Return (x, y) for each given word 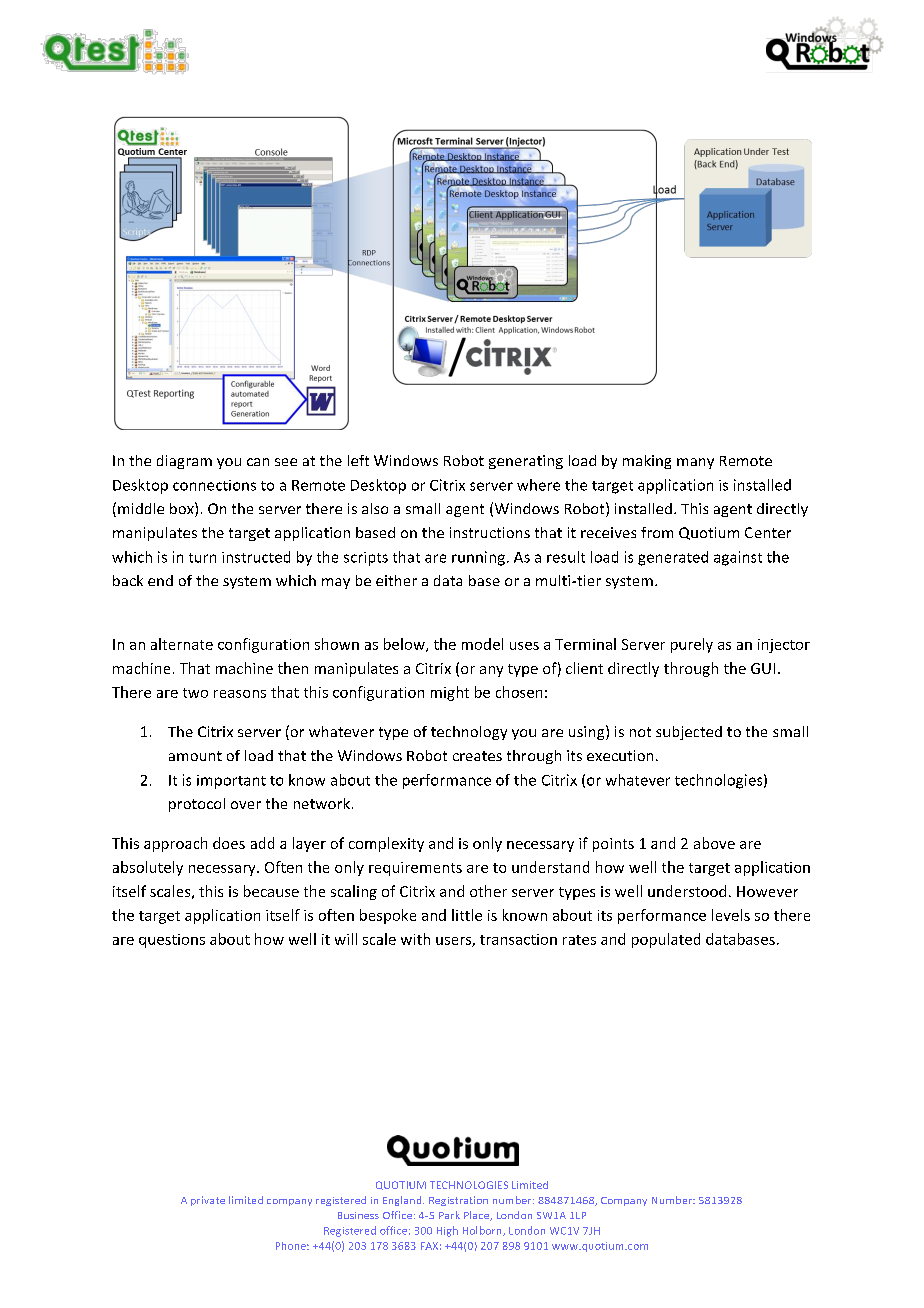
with (415, 939)
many (695, 463)
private (208, 1201)
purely (692, 645)
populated (666, 940)
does (229, 843)
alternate (182, 644)
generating (526, 462)
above (714, 843)
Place (478, 1216)
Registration (458, 1201)
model (482, 644)
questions (172, 941)
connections (214, 485)
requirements (415, 869)
